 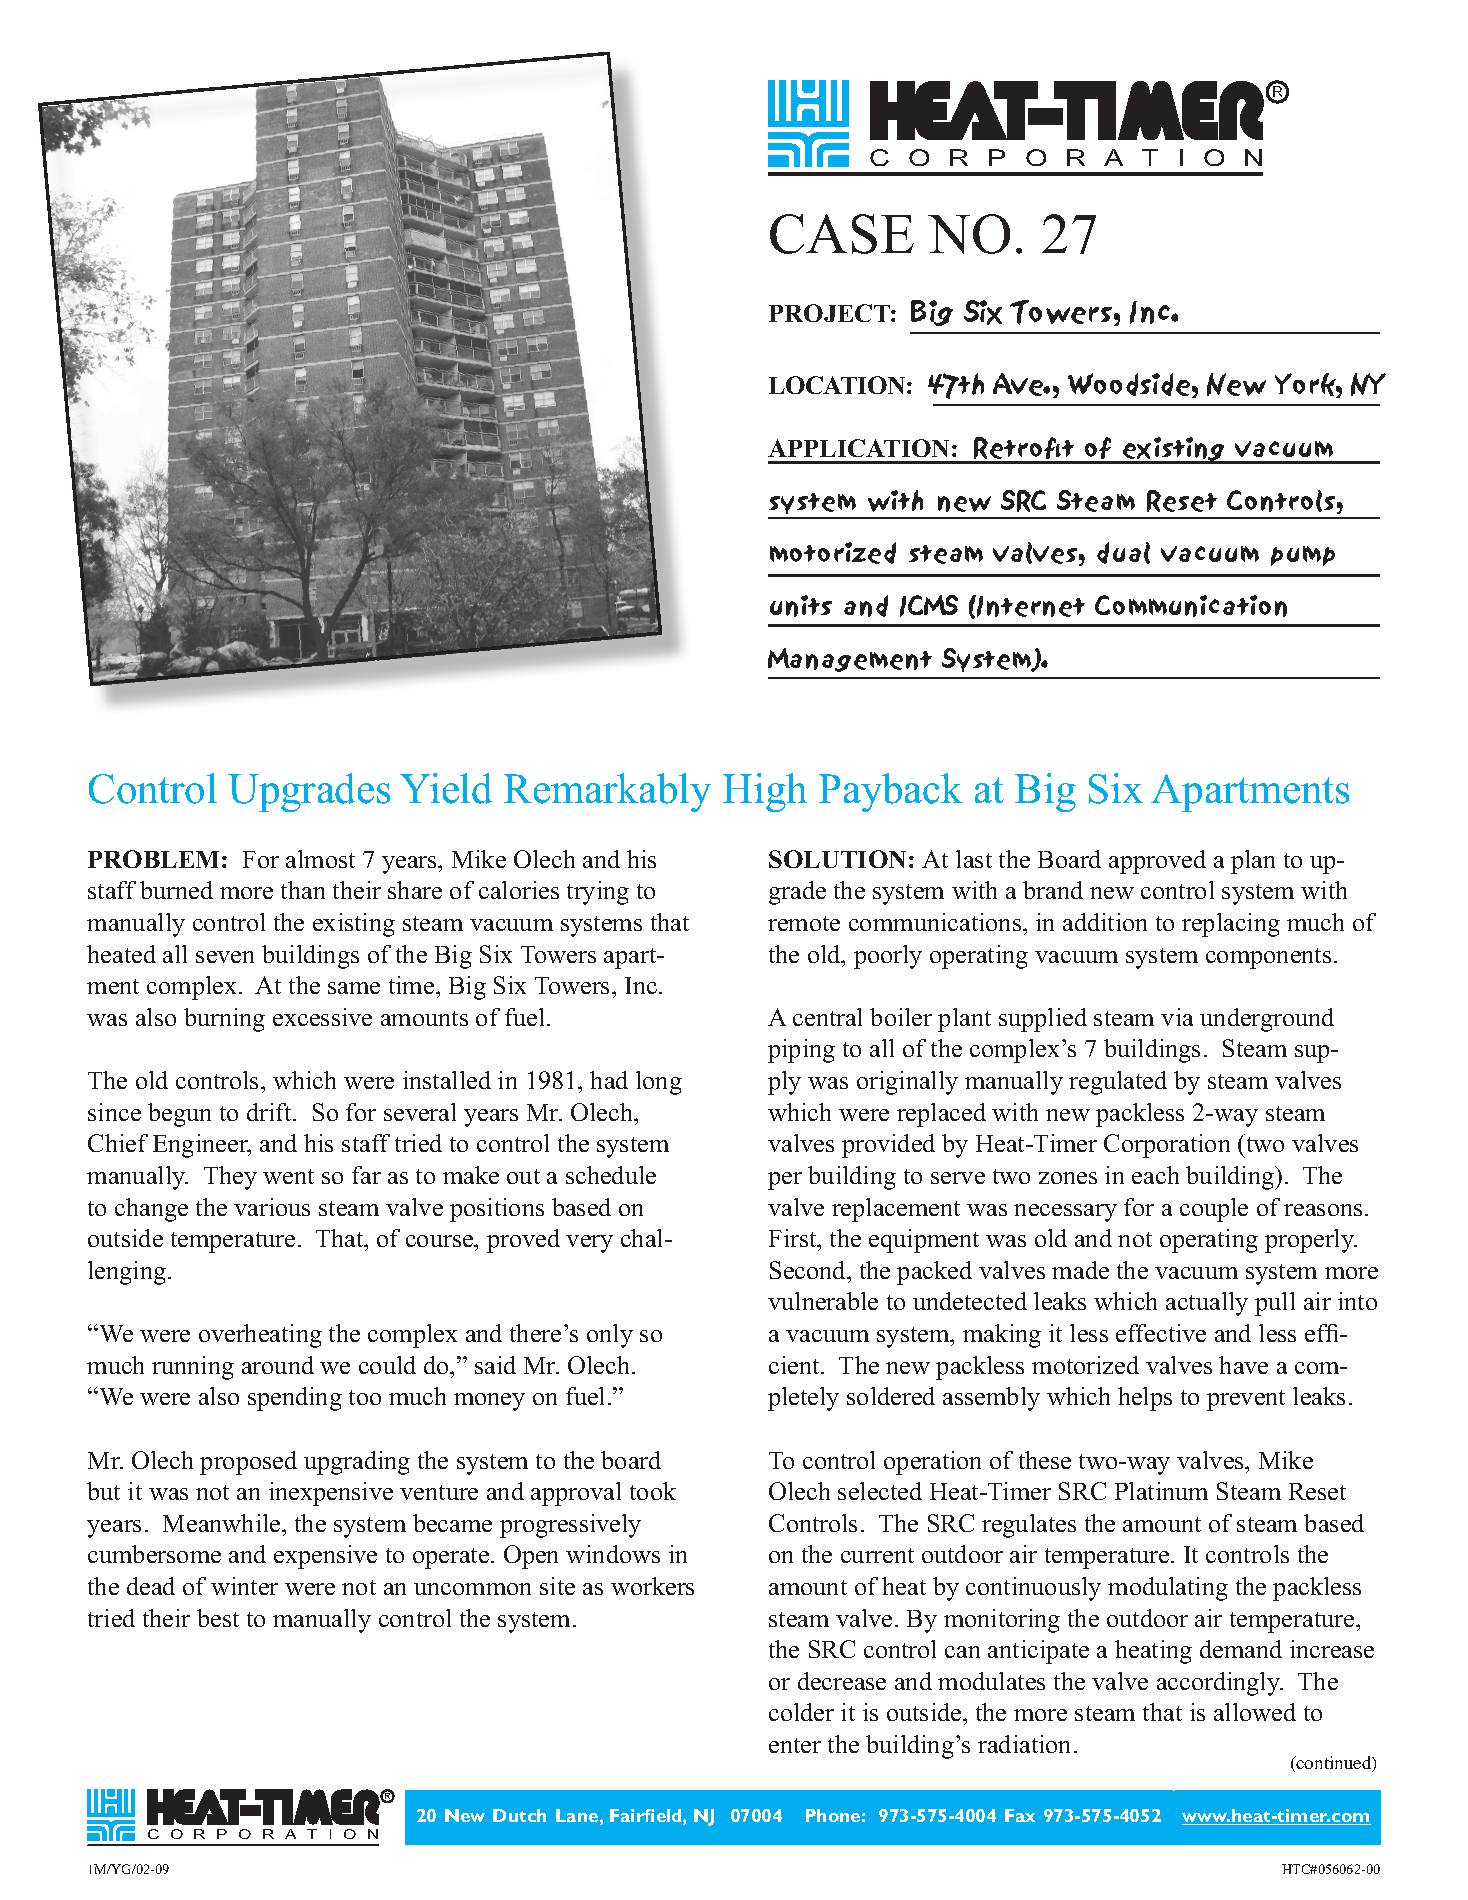 What do you see at coordinates (842, 234) in the screenshot?
I see `CASE` at bounding box center [842, 234].
